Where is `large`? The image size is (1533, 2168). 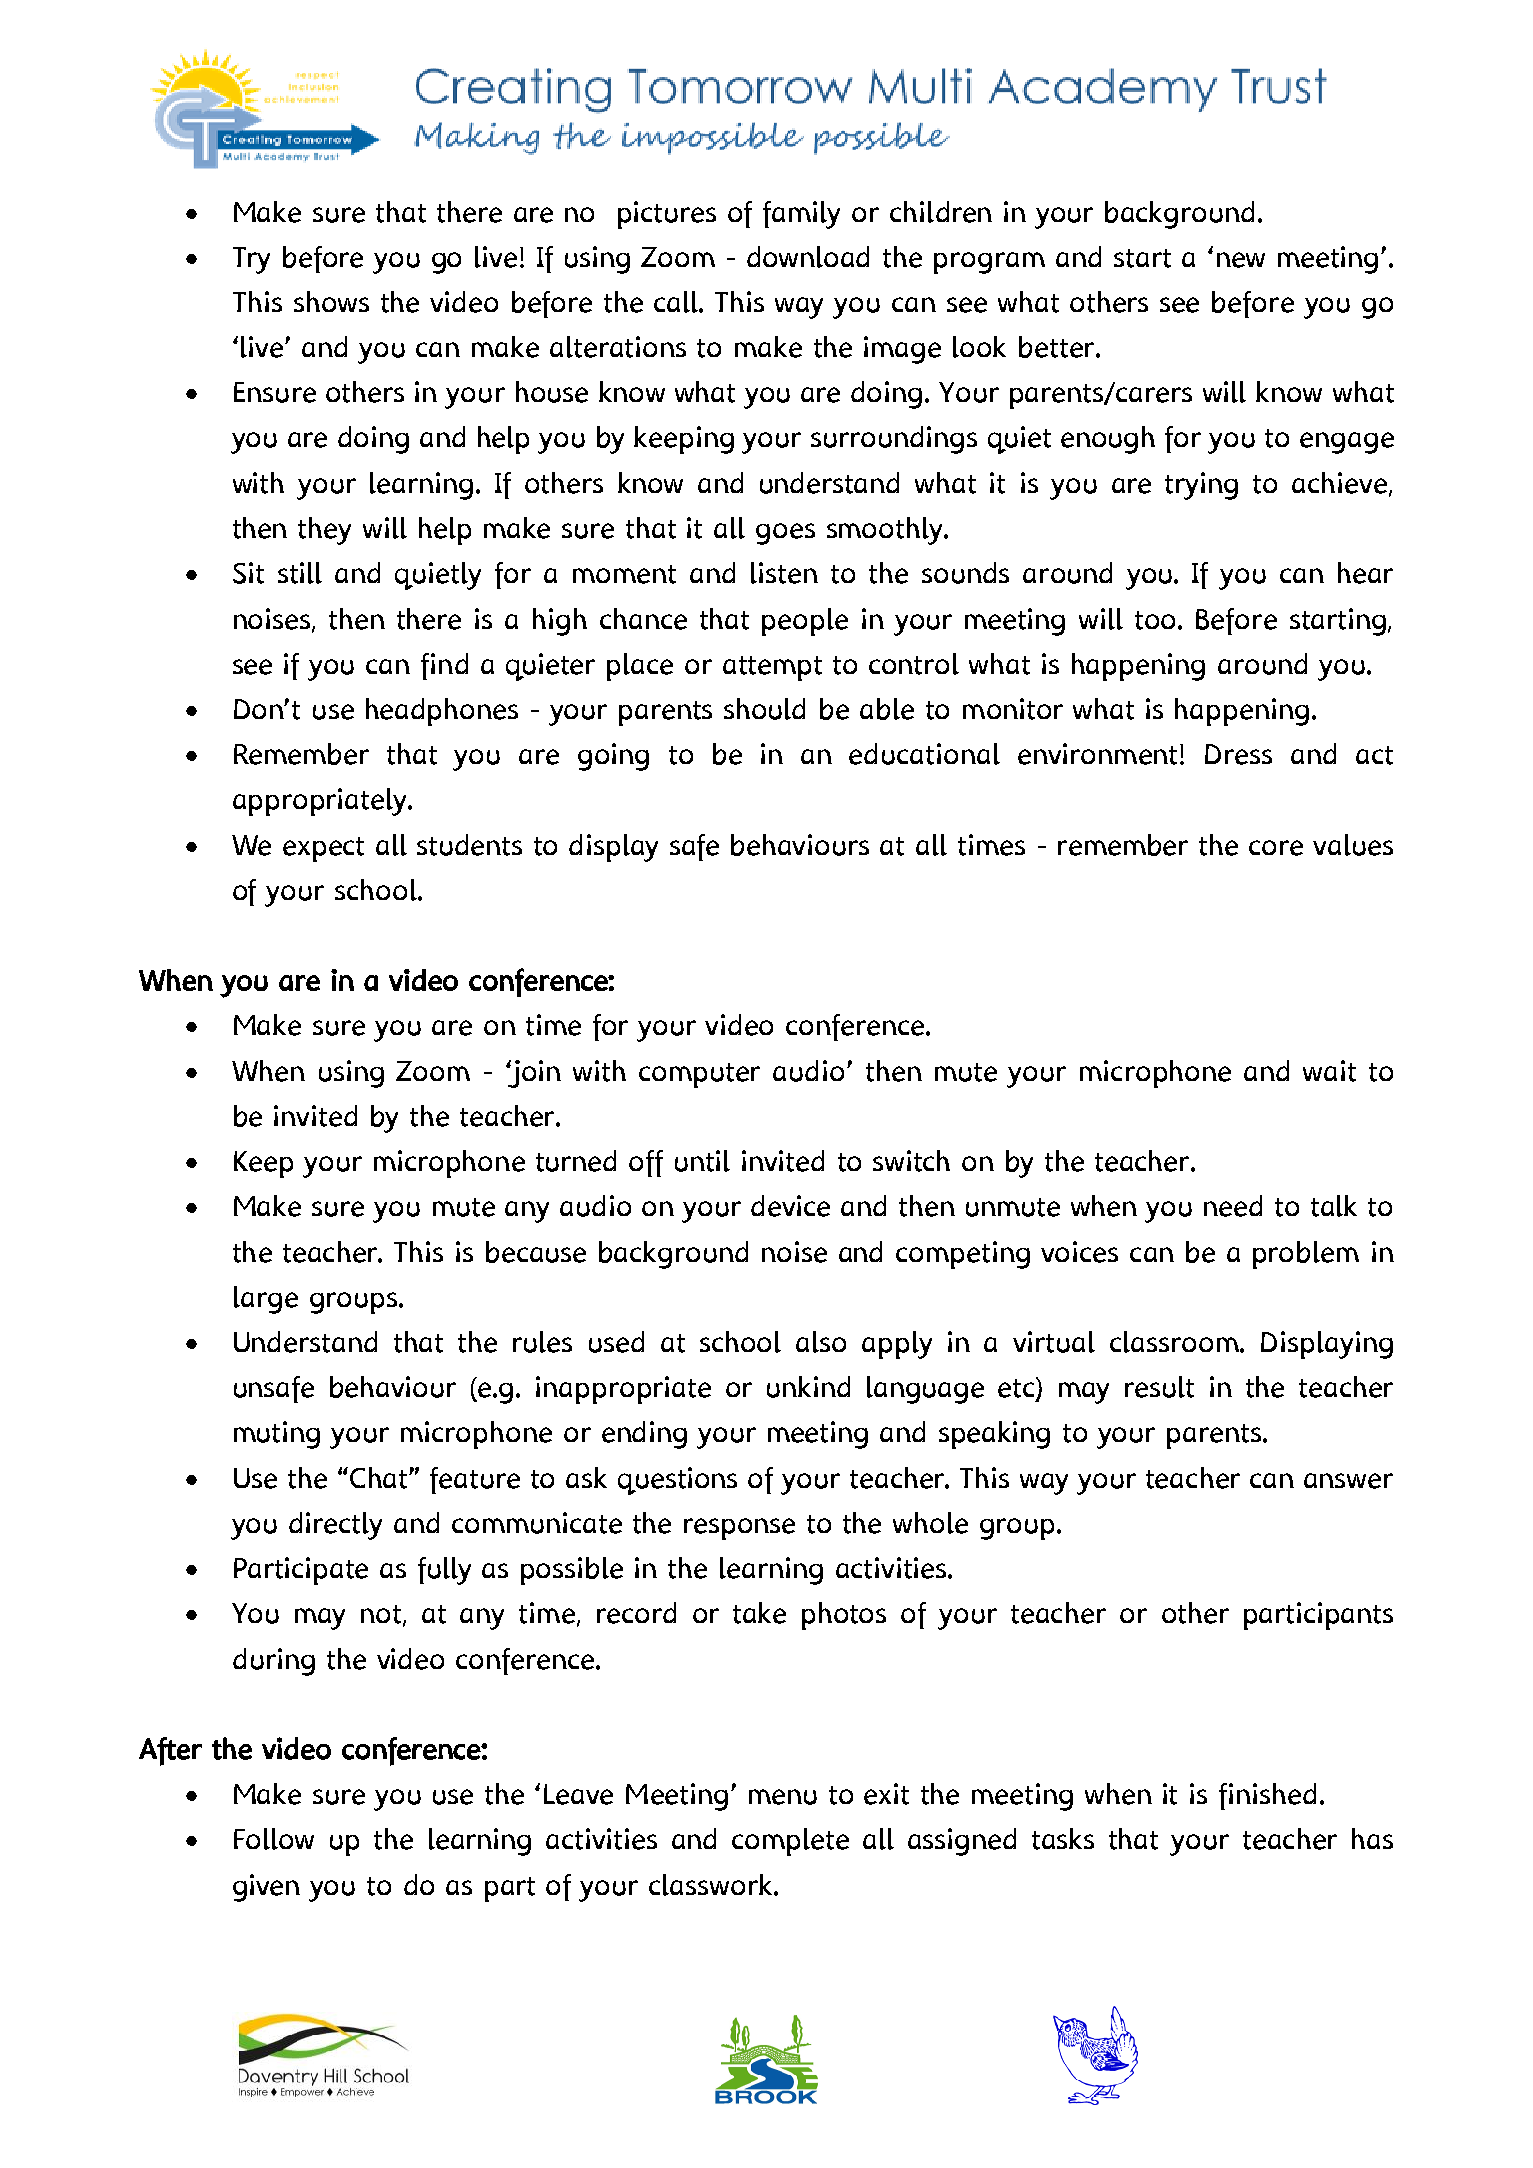 large is located at coordinates (266, 1300).
